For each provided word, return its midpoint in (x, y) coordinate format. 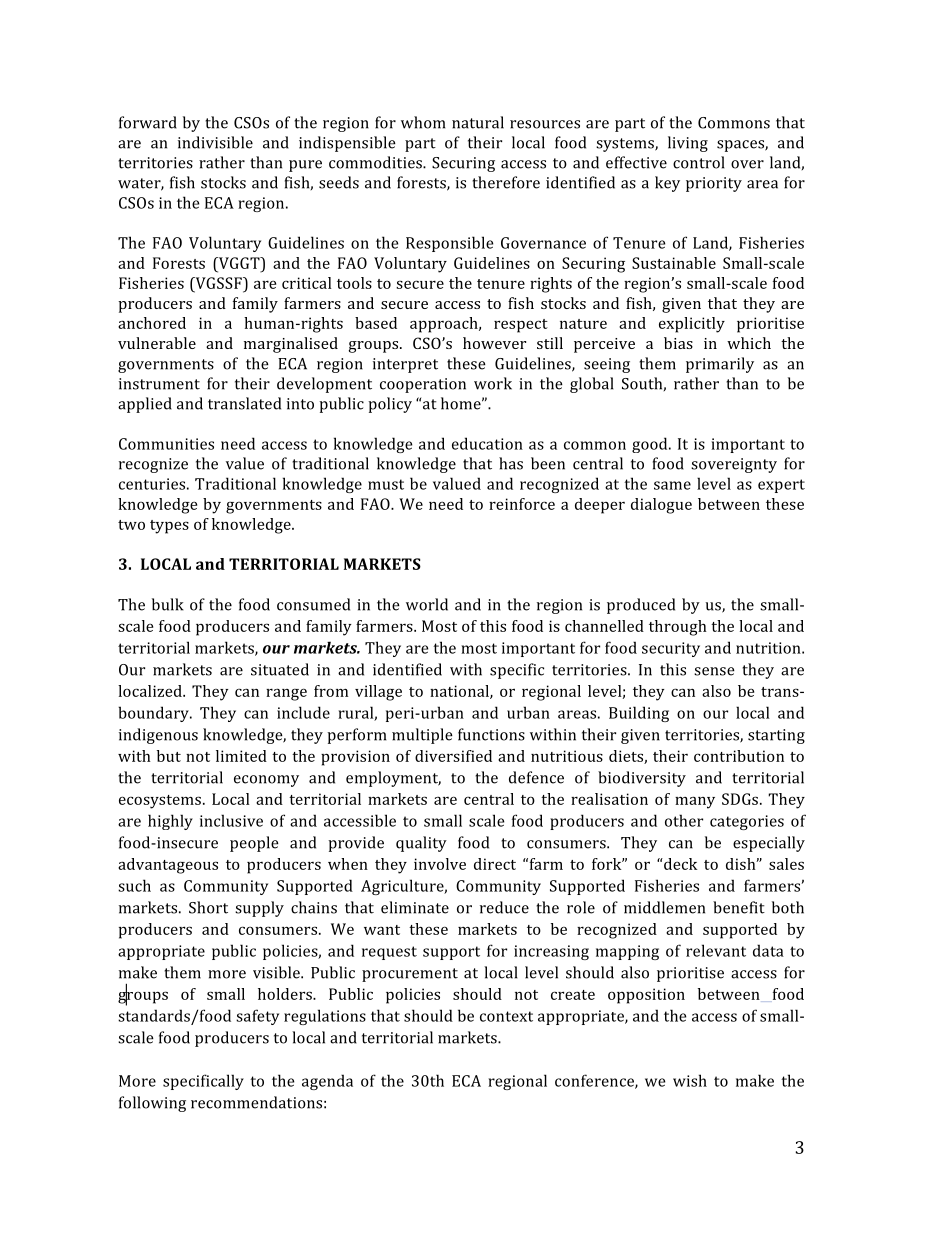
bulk (168, 604)
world (427, 604)
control (699, 162)
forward (148, 122)
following (152, 1104)
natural (478, 122)
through (678, 628)
